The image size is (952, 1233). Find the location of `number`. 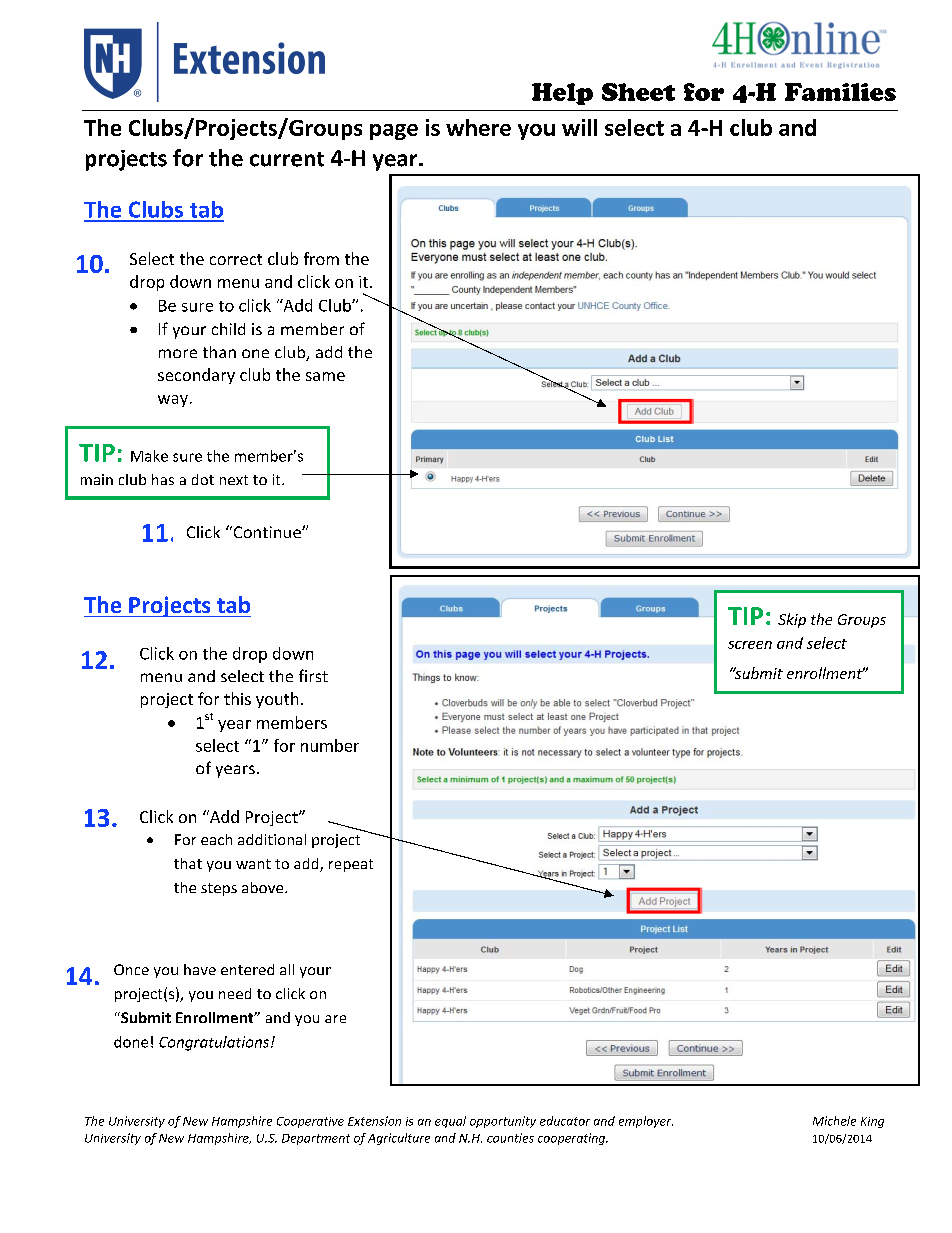

number is located at coordinates (330, 745).
